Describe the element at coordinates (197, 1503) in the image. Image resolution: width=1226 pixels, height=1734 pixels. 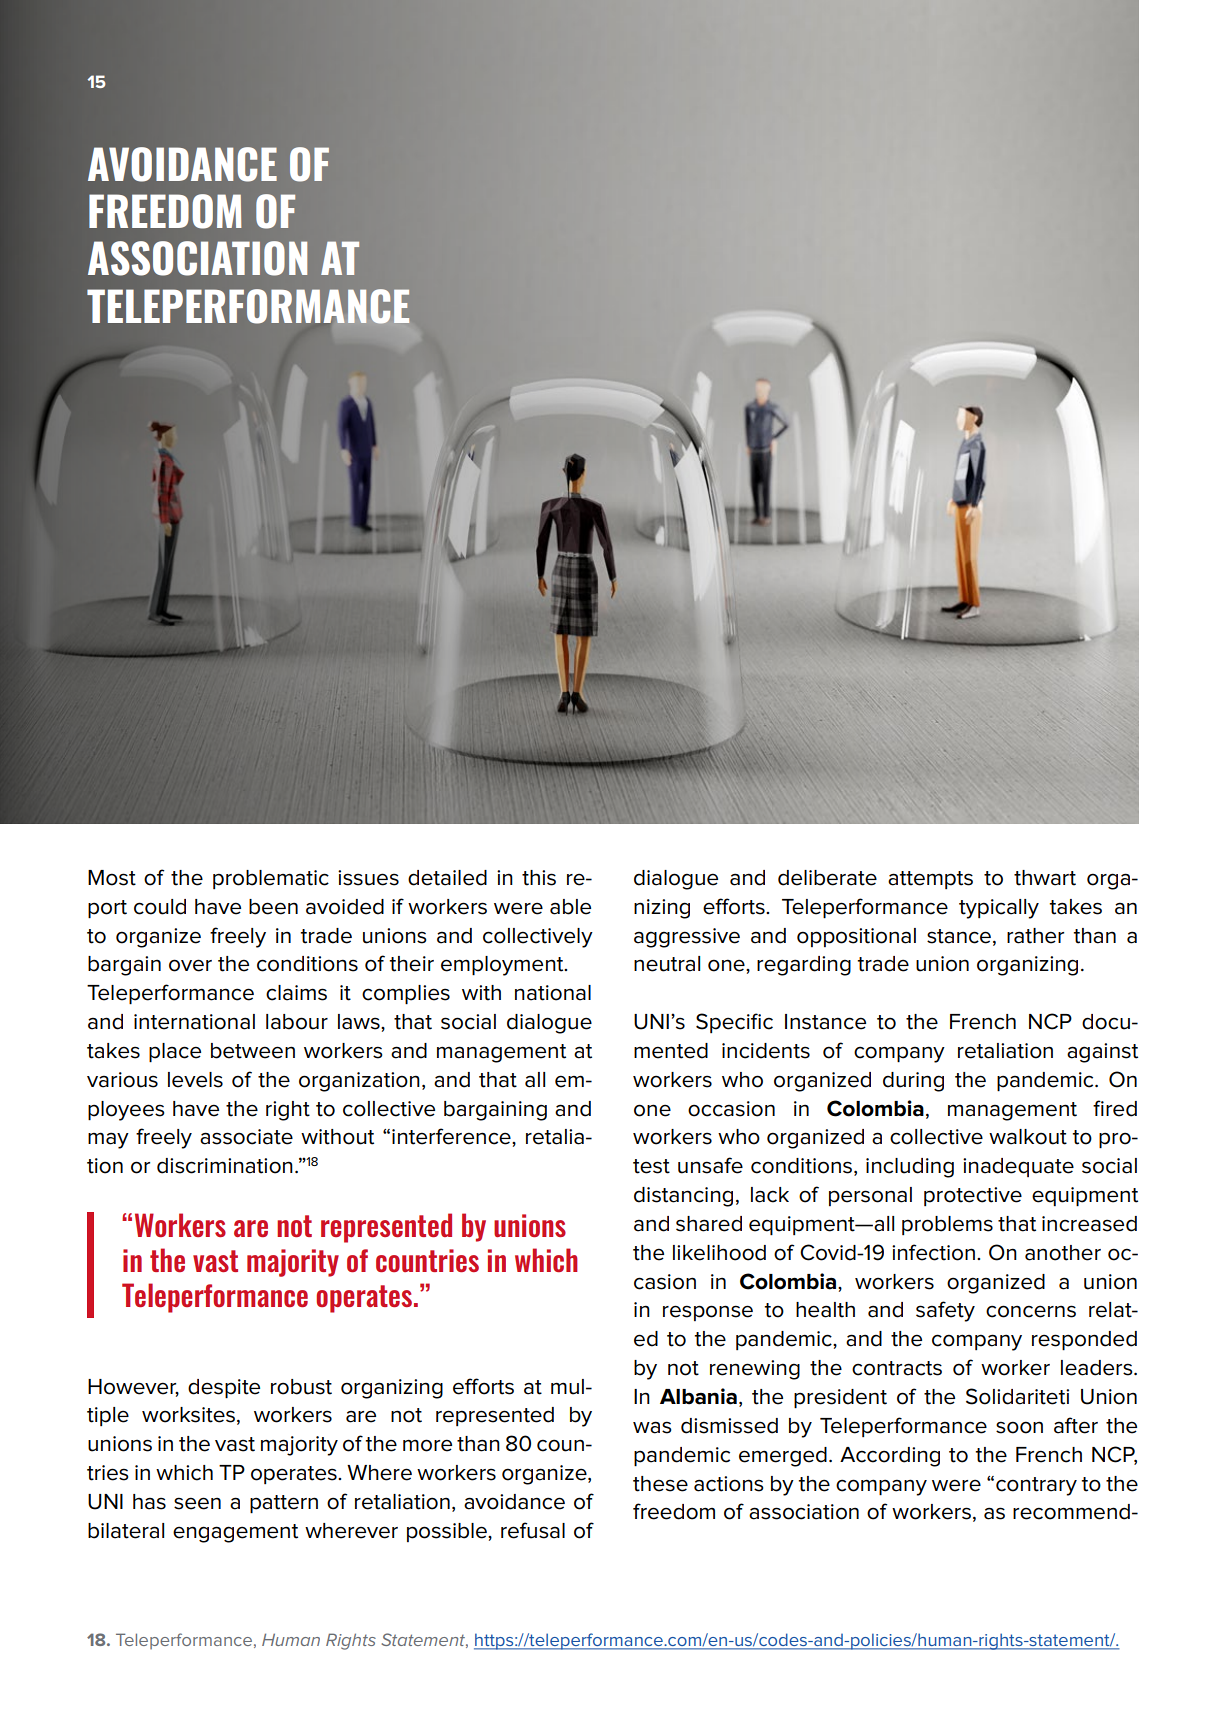
I see `seen` at that location.
